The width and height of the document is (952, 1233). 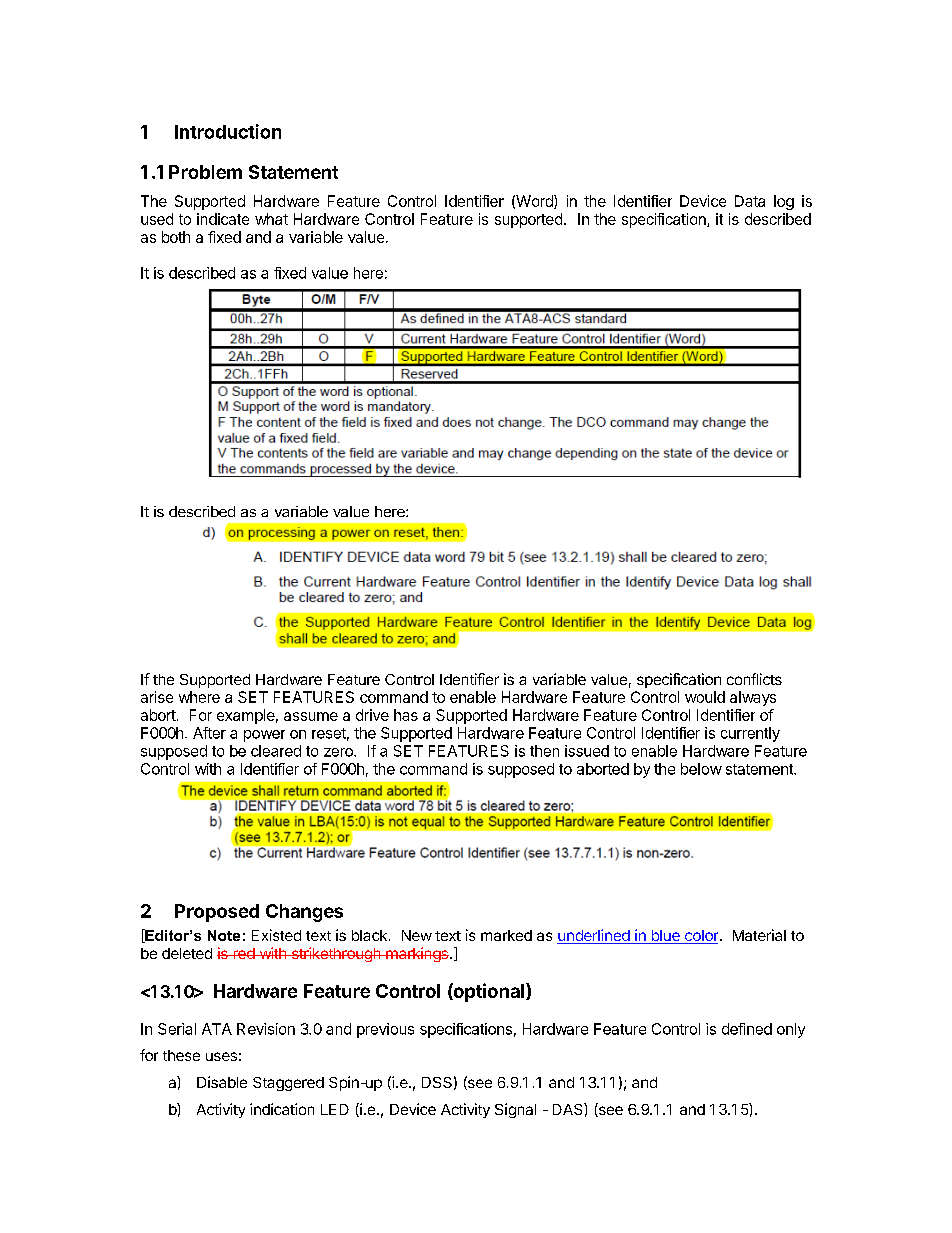 I want to click on Data, so click(x=750, y=201).
